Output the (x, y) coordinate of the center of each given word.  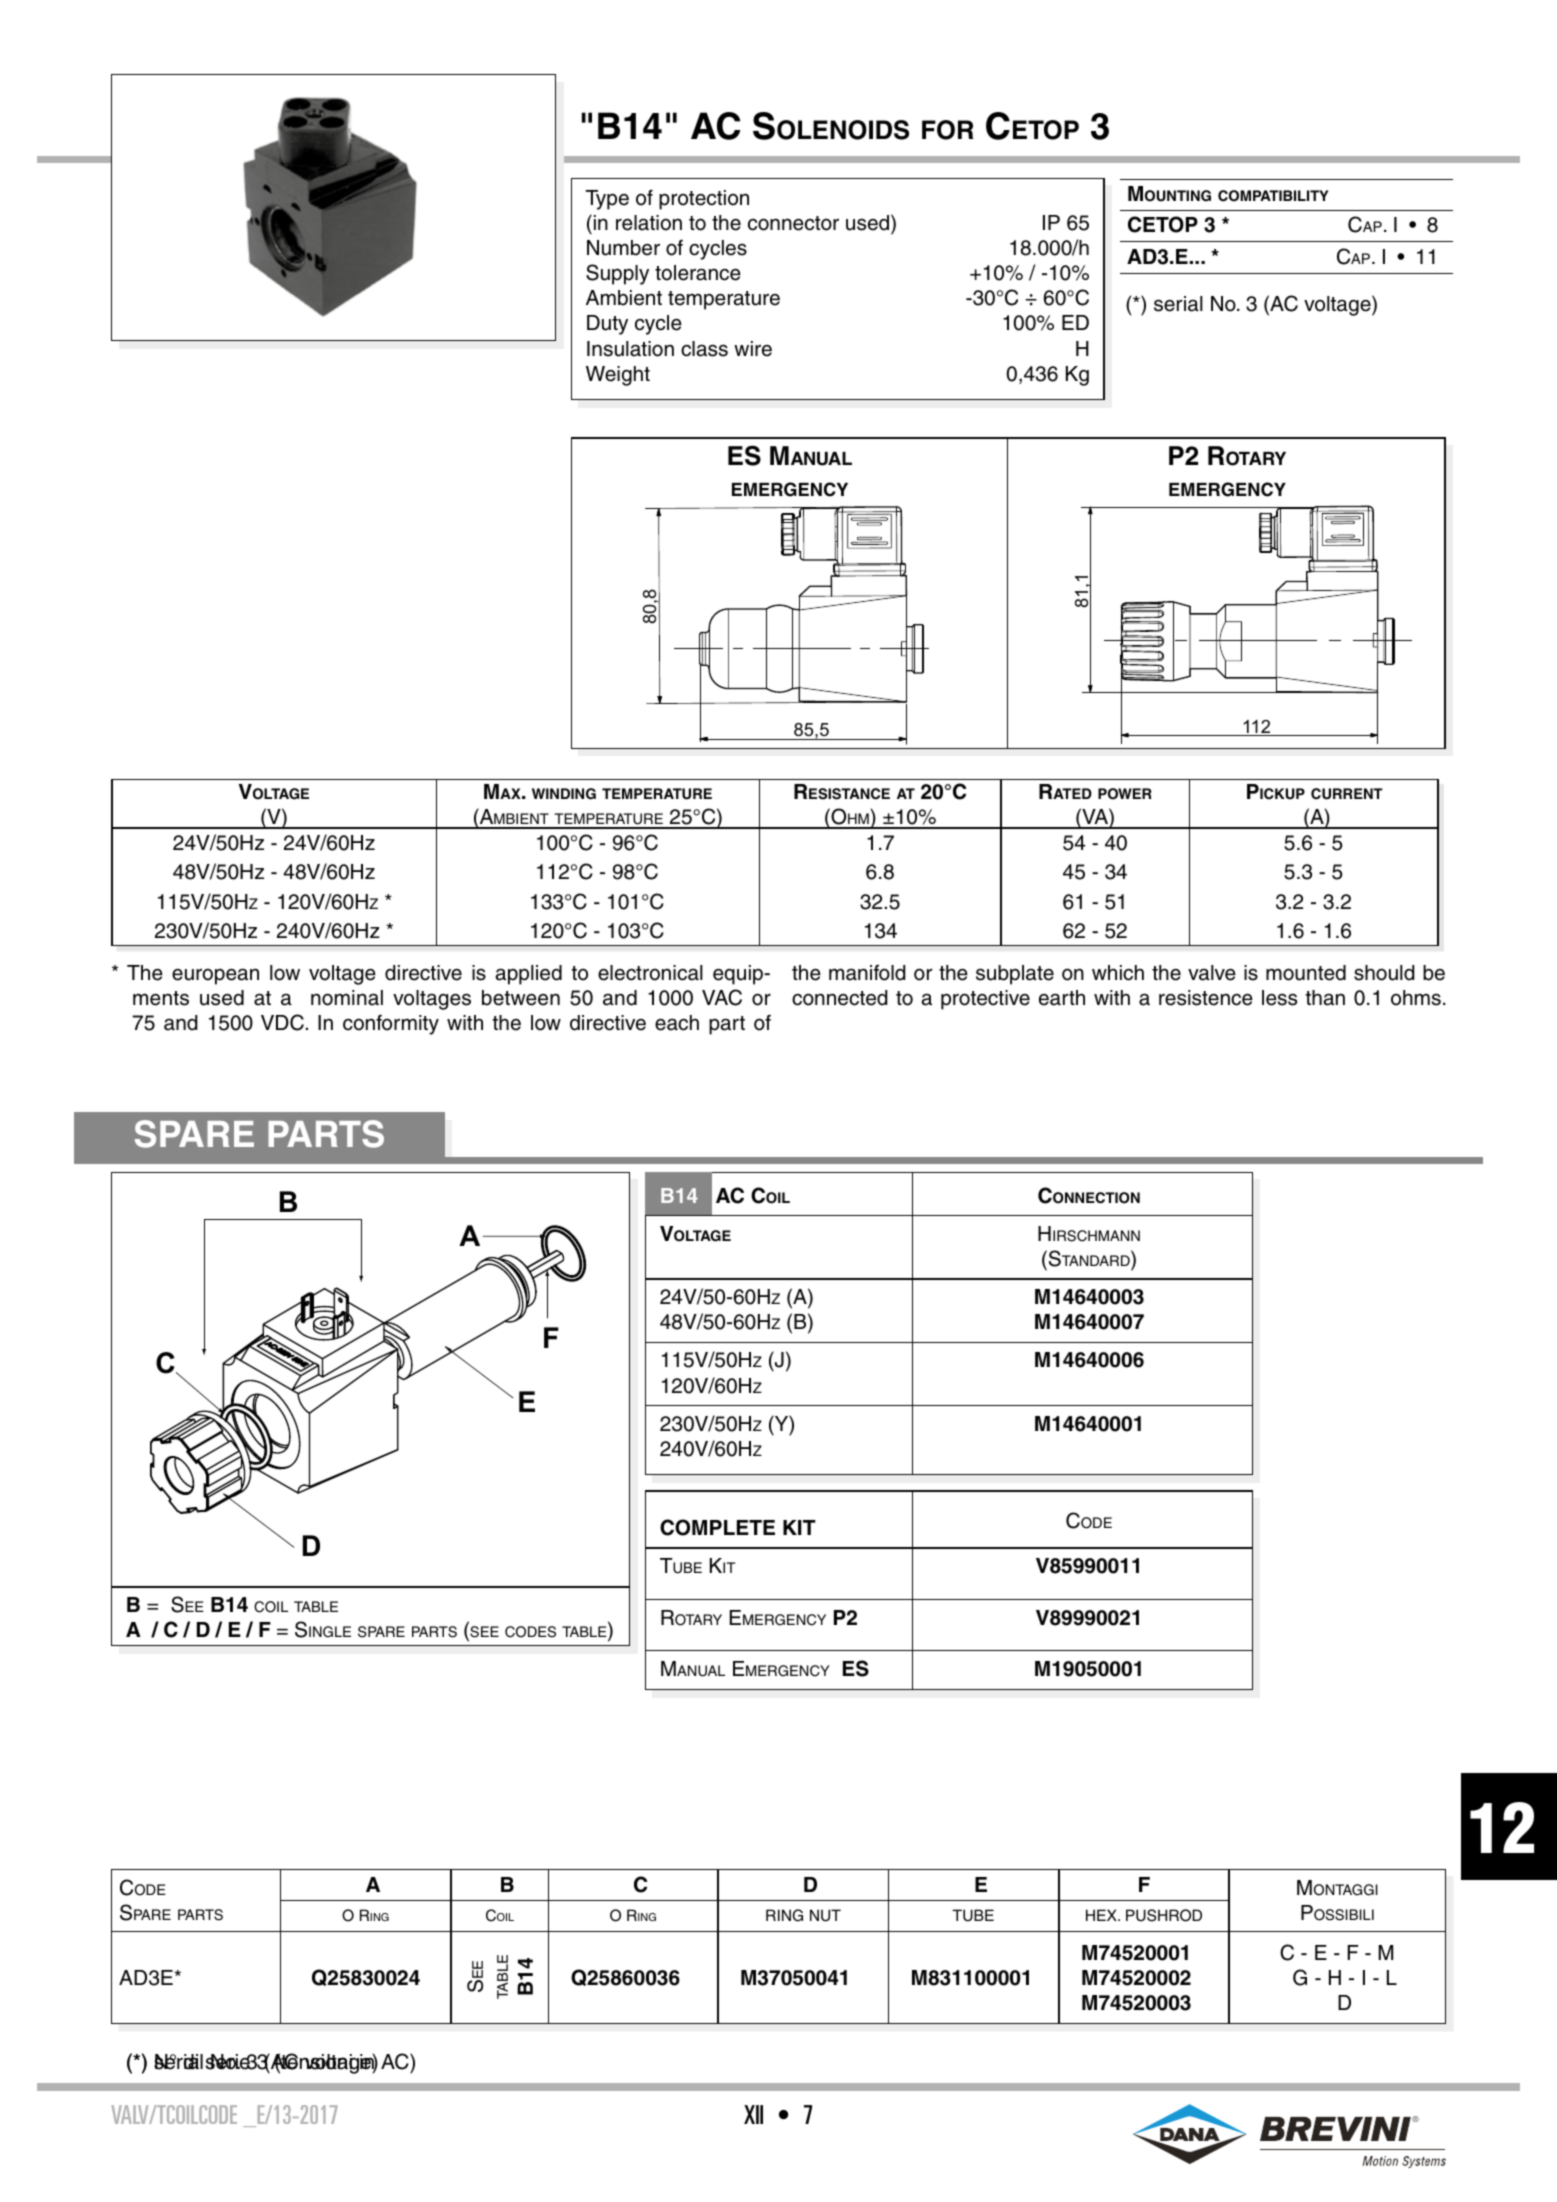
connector (793, 223)
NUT (825, 1915)
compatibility (1273, 196)
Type (607, 200)
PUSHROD (1164, 1915)
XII (753, 2114)
